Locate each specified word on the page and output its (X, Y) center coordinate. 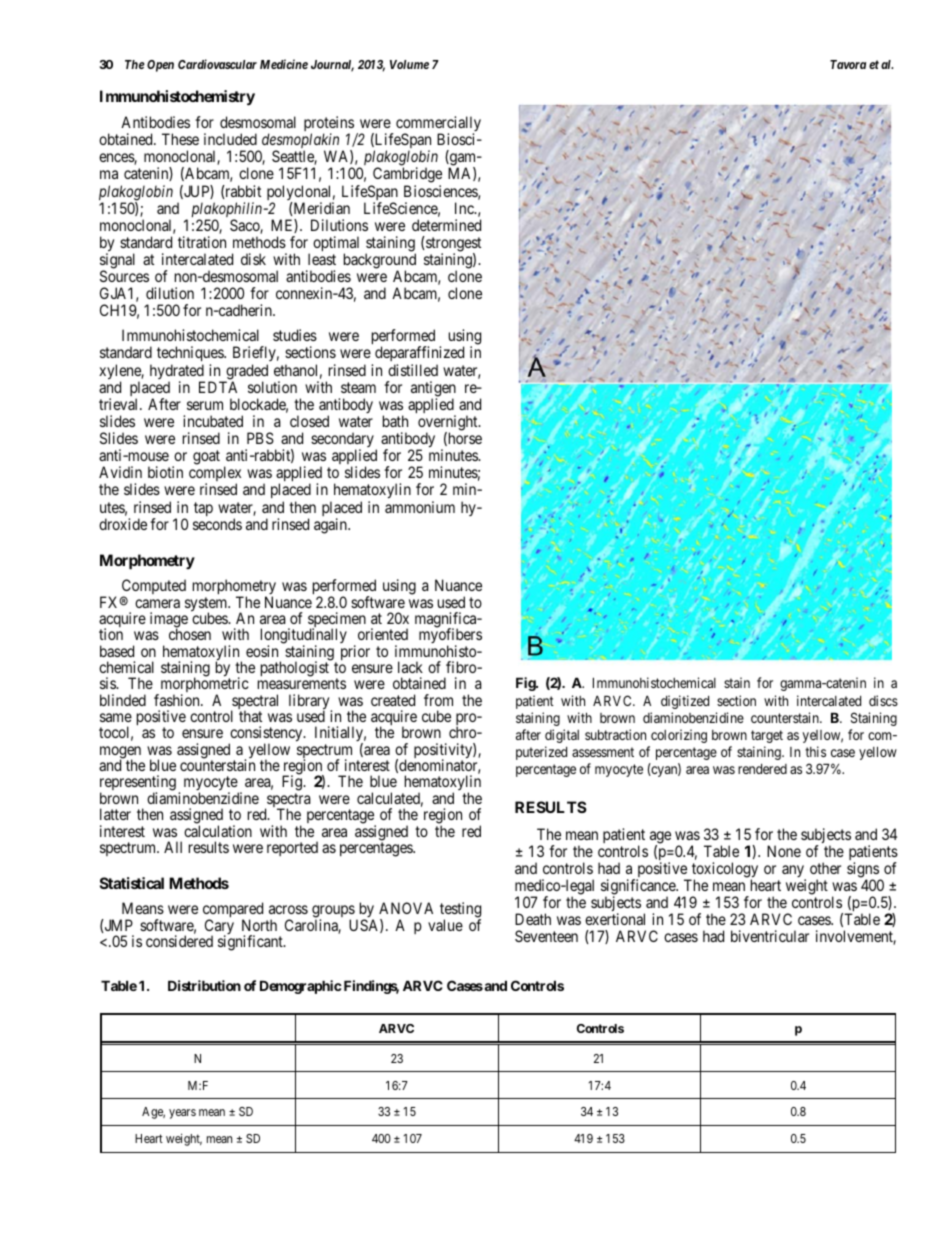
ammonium (420, 507)
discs (883, 700)
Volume (409, 64)
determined (446, 225)
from (438, 700)
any (794, 872)
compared (233, 911)
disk (253, 259)
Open (160, 66)
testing (460, 911)
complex (215, 475)
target (767, 736)
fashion (178, 700)
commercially (438, 125)
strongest (453, 245)
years (182, 1114)
